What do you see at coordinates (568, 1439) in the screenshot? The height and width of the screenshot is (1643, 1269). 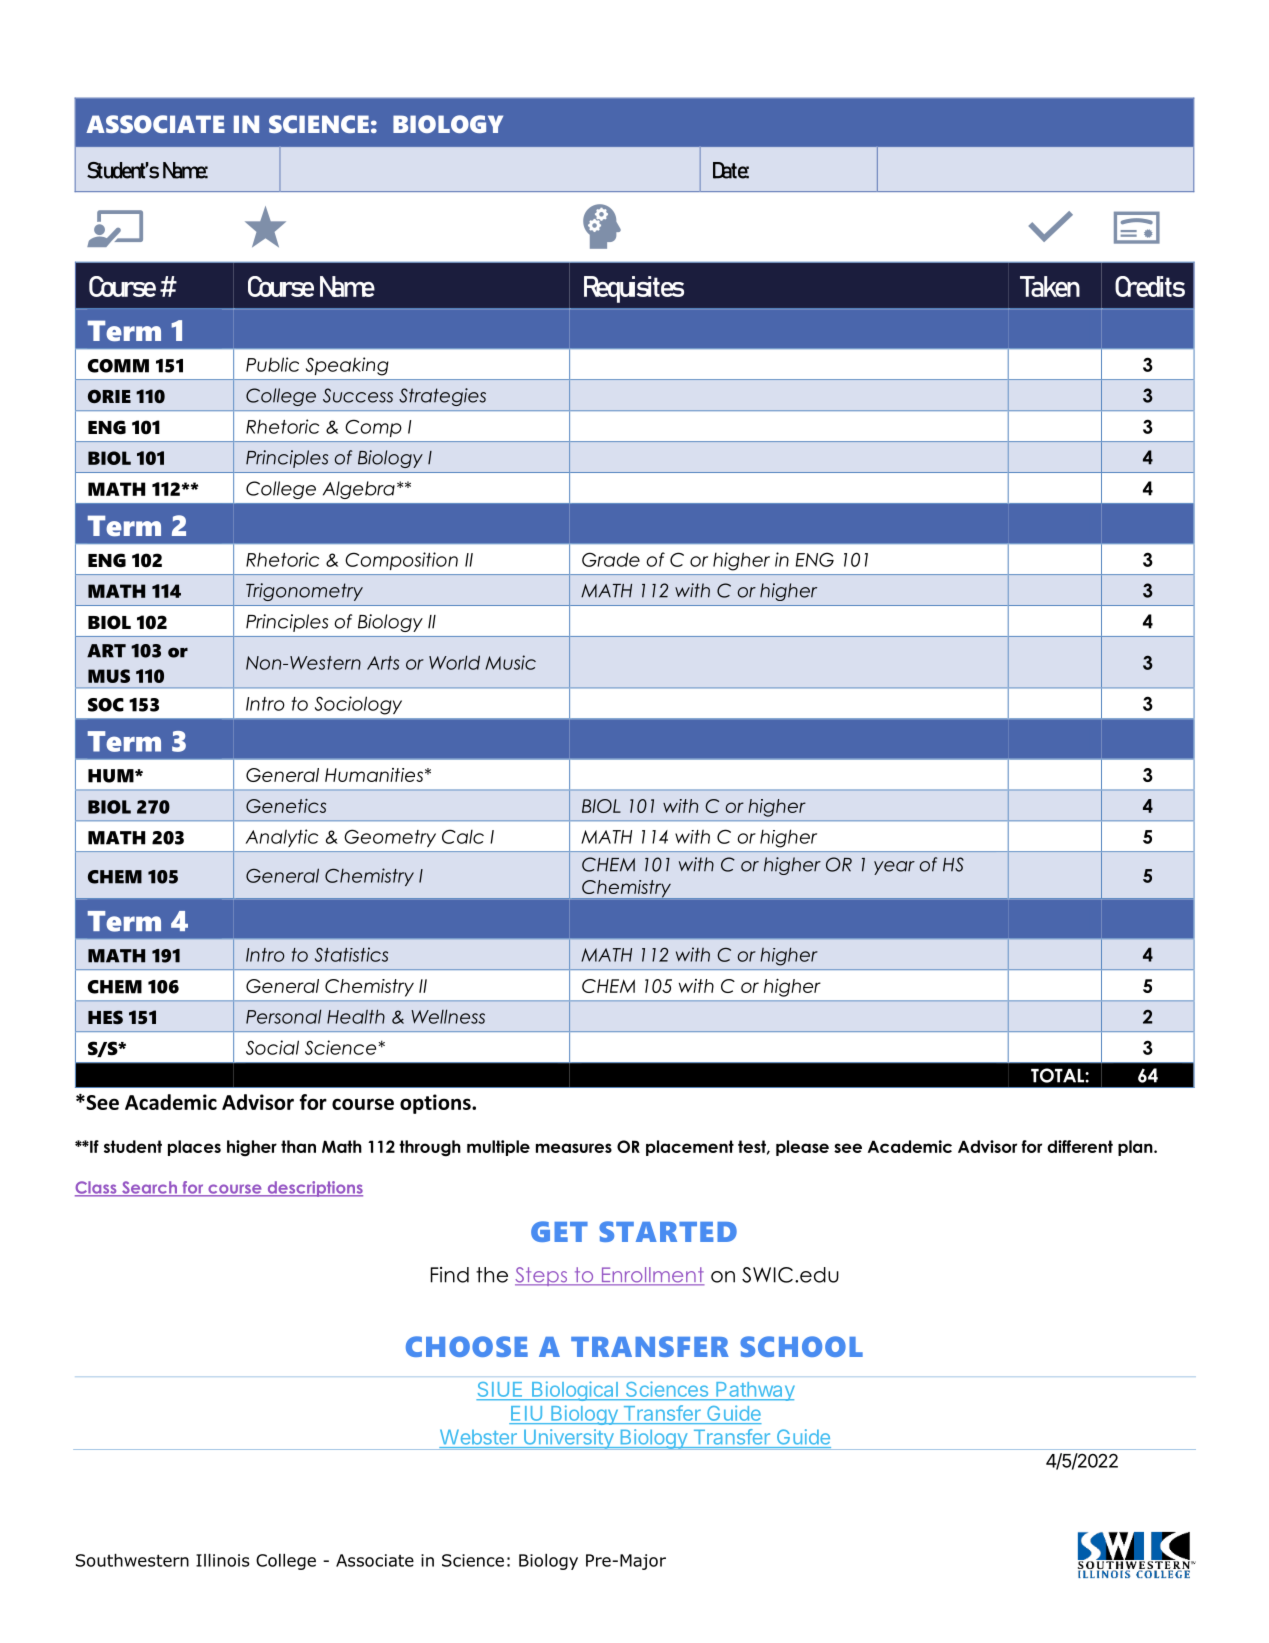 I see `University` at bounding box center [568, 1439].
